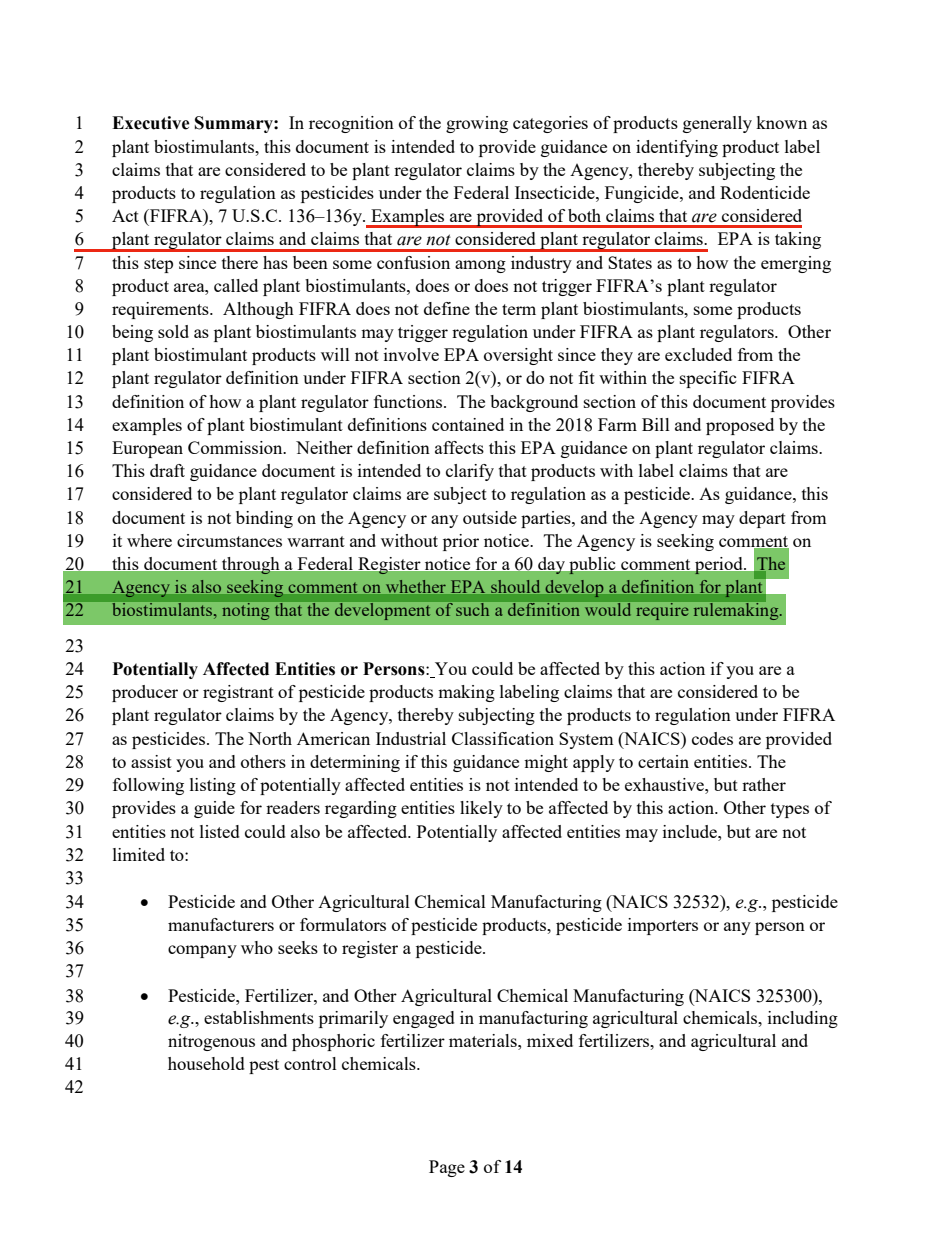 The width and height of the screenshot is (952, 1233). What do you see at coordinates (472, 609) in the screenshot?
I see `such` at bounding box center [472, 609].
